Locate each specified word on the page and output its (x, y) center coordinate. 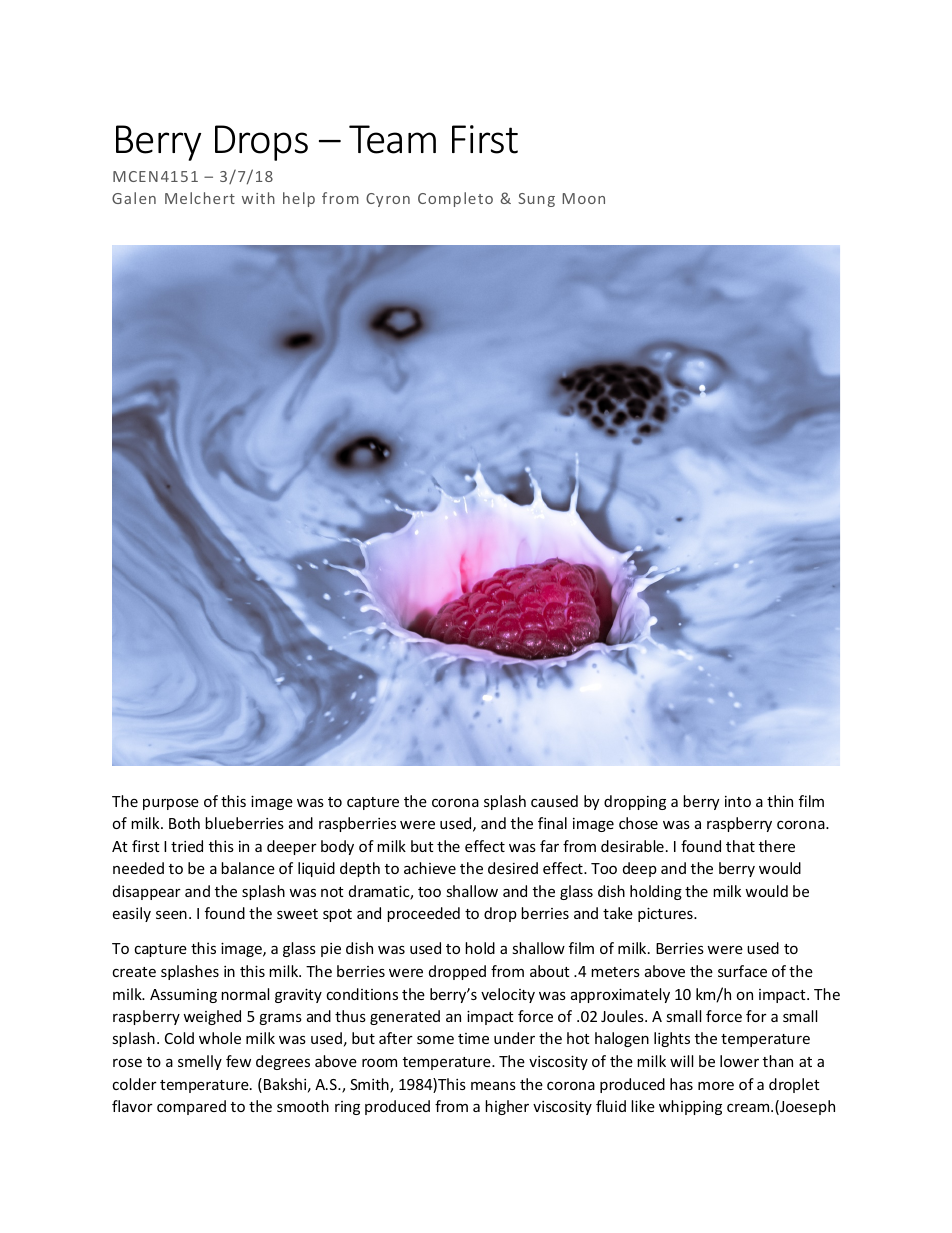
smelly (200, 1062)
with (258, 198)
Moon (583, 198)
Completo (455, 199)
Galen (134, 198)
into (738, 801)
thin (780, 801)
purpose (171, 804)
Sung (536, 200)
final (552, 823)
